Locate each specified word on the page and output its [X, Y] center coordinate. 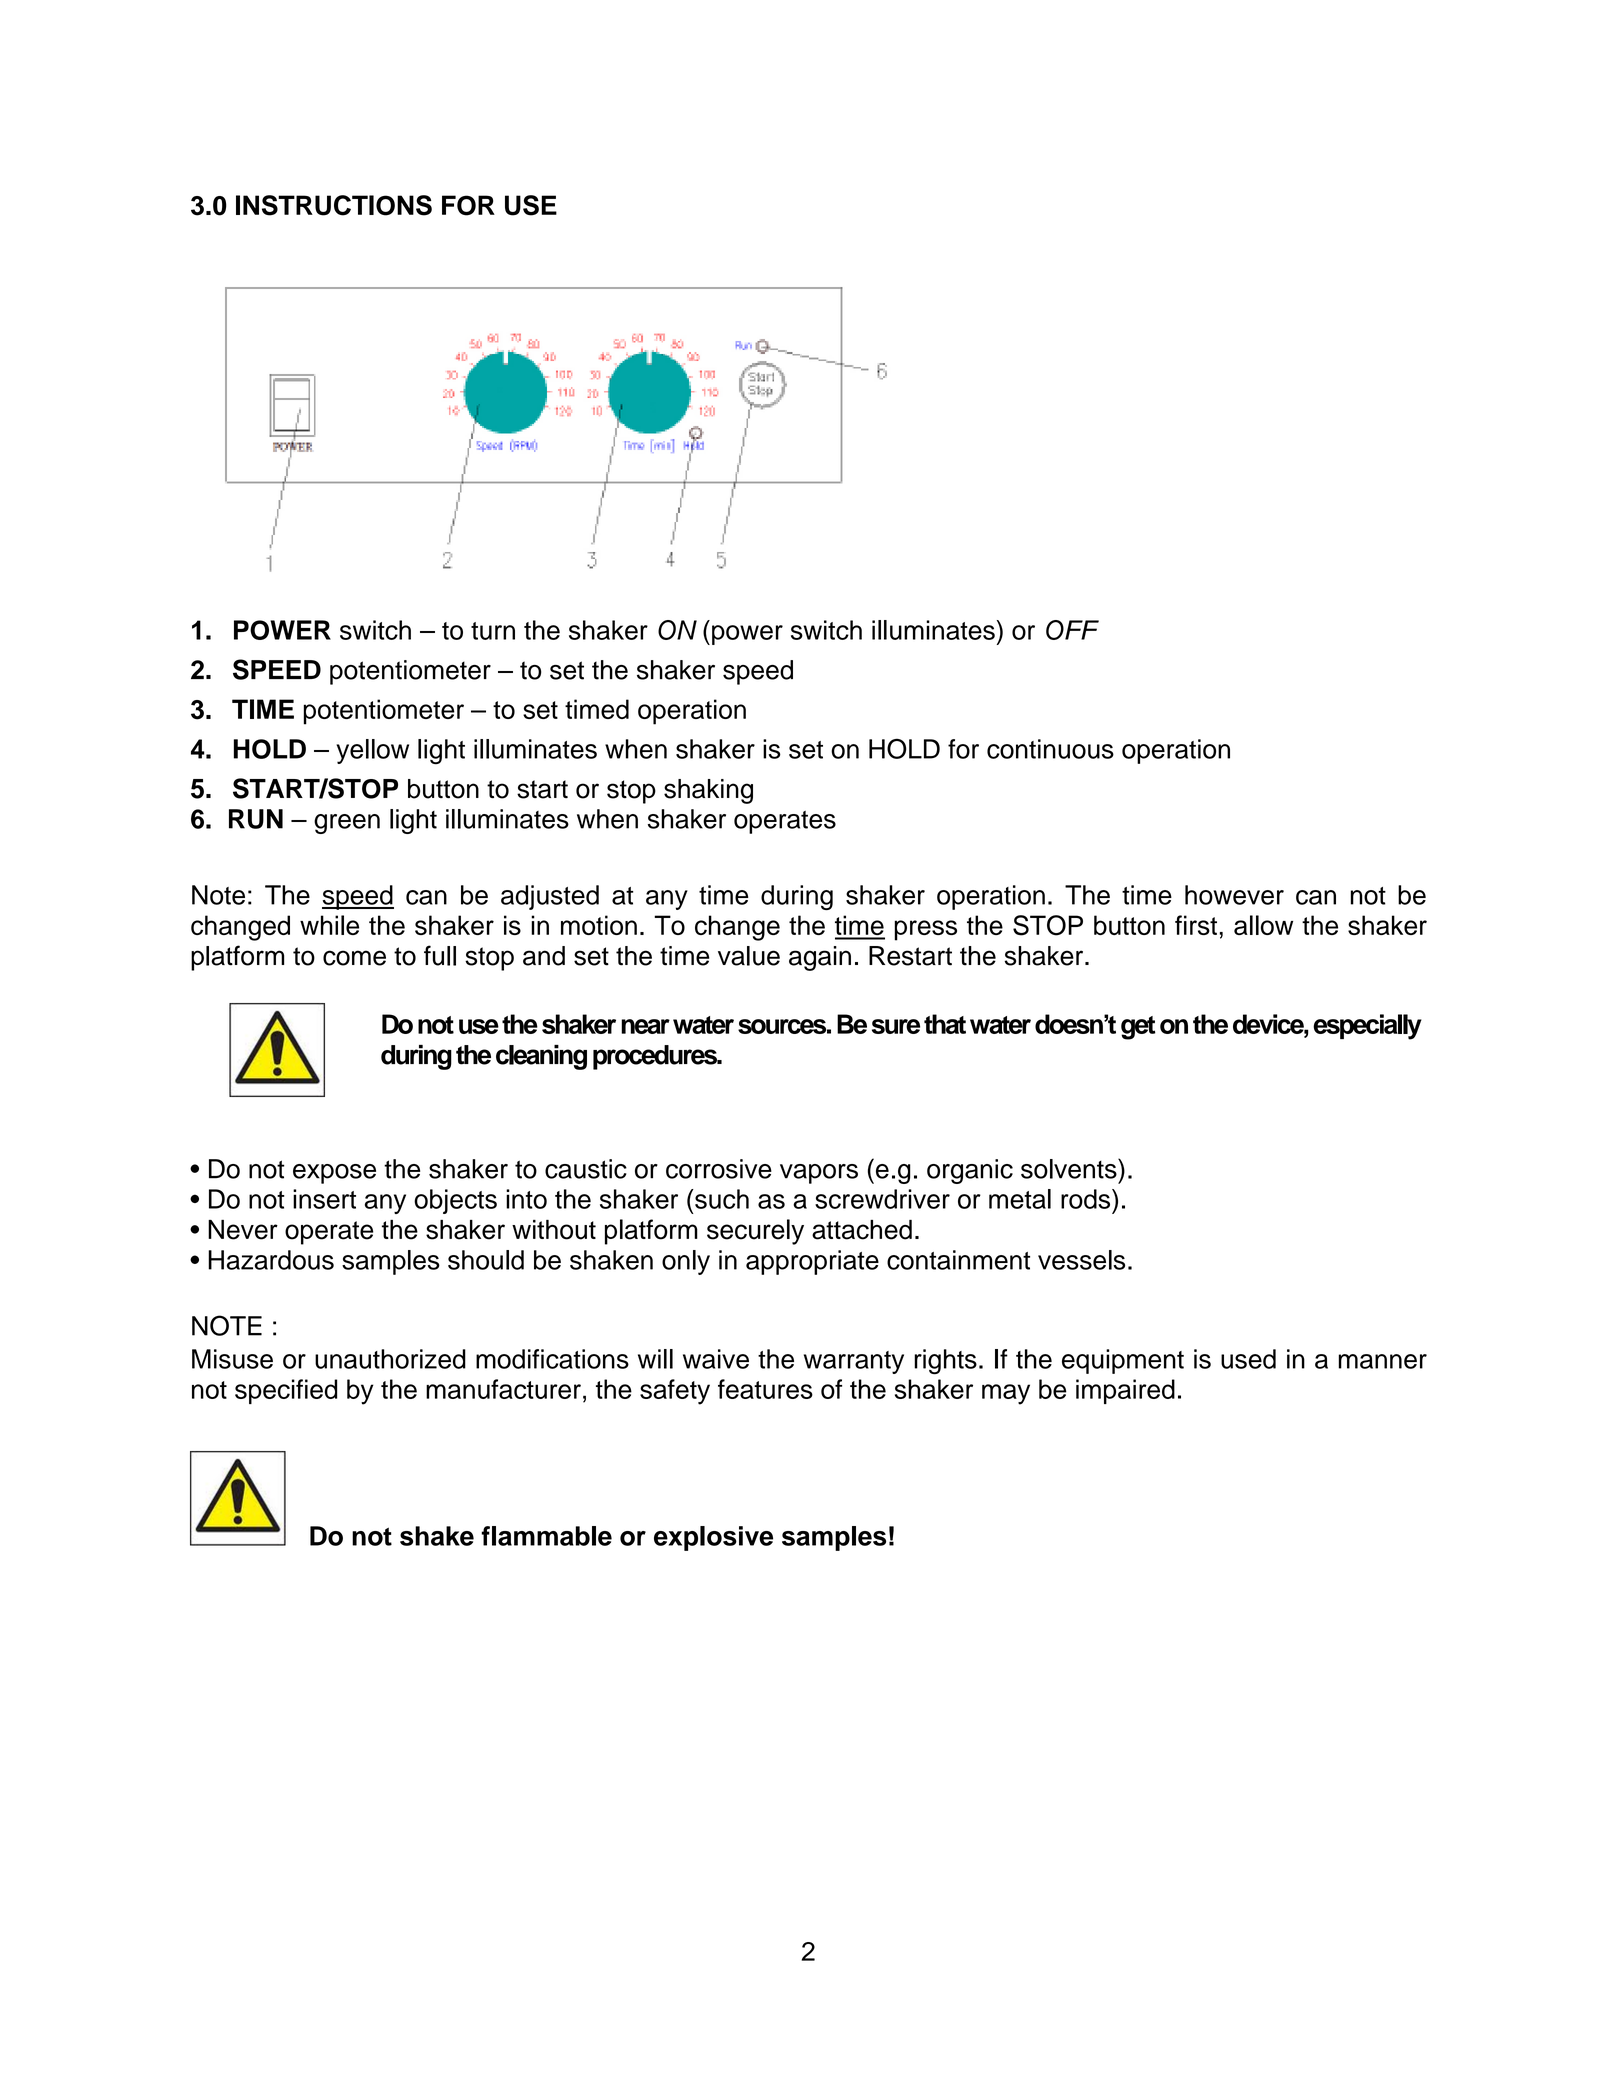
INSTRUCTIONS [334, 205]
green [347, 824]
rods [1087, 1199]
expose [334, 1174]
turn [493, 631]
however [1234, 895]
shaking [708, 791]
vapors [819, 1174]
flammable [546, 1536]
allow [1263, 925]
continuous [1050, 749]
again [820, 958]
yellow [372, 751]
